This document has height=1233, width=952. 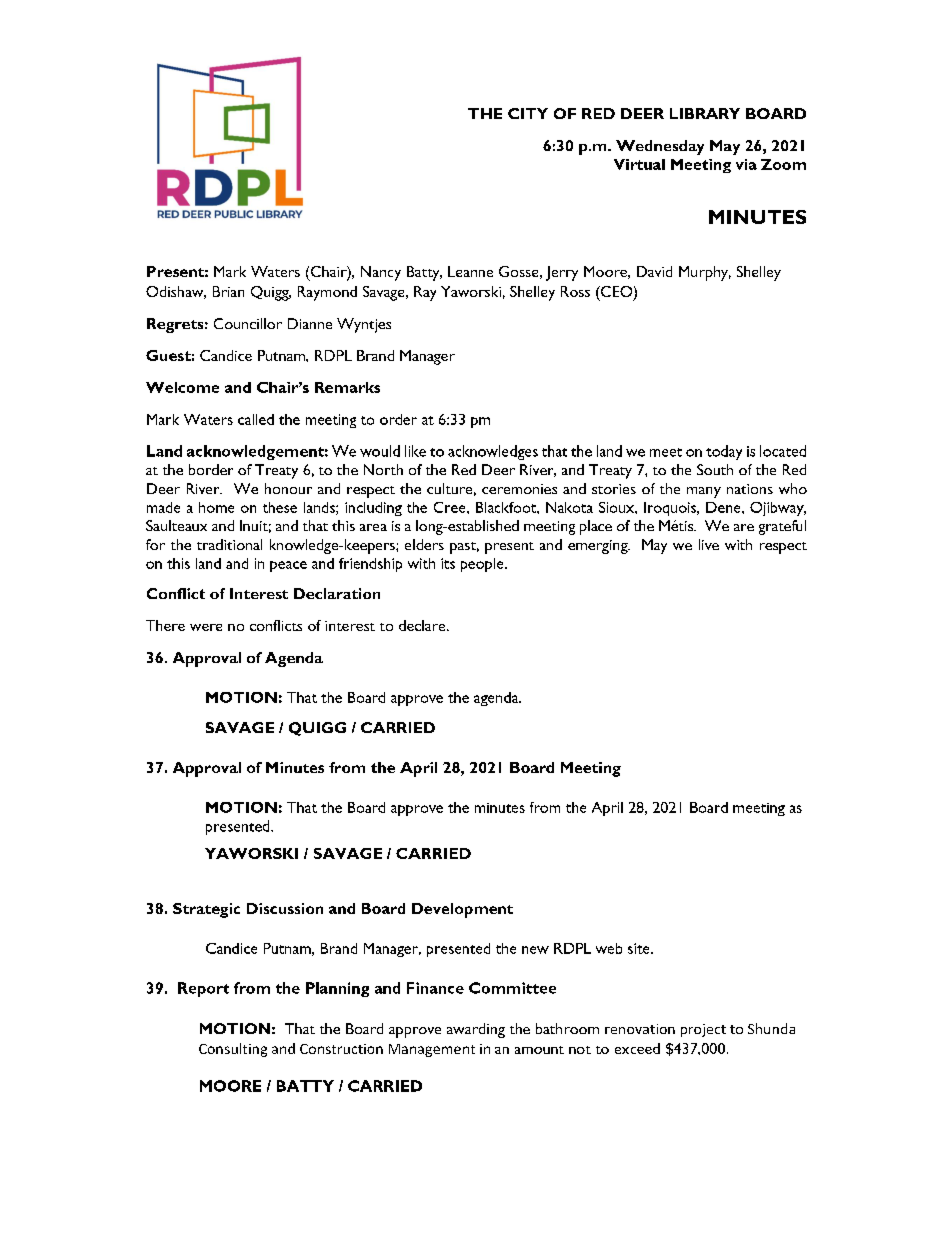 I want to click on today, so click(x=724, y=452).
